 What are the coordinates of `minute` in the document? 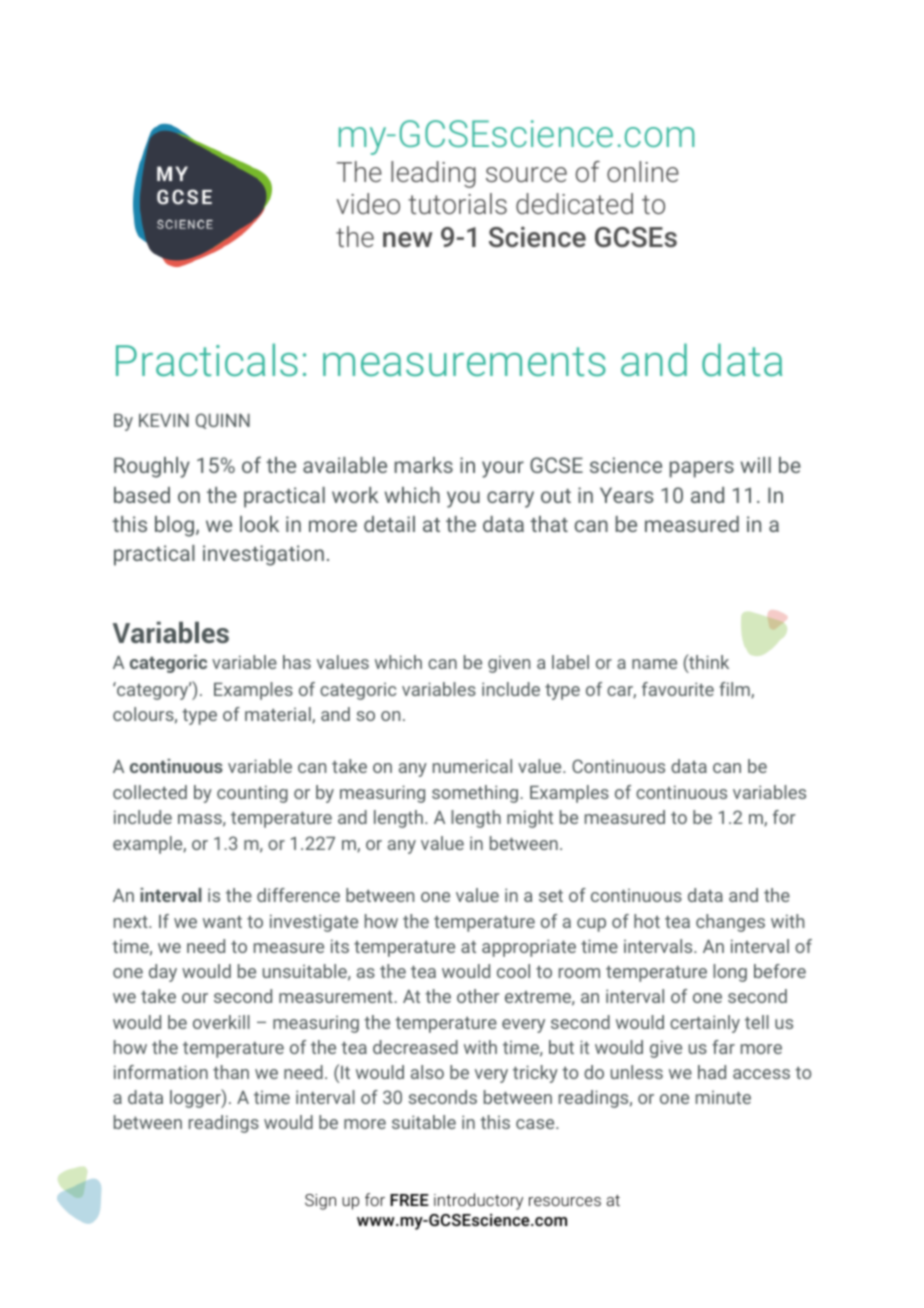 It's located at (723, 1097).
